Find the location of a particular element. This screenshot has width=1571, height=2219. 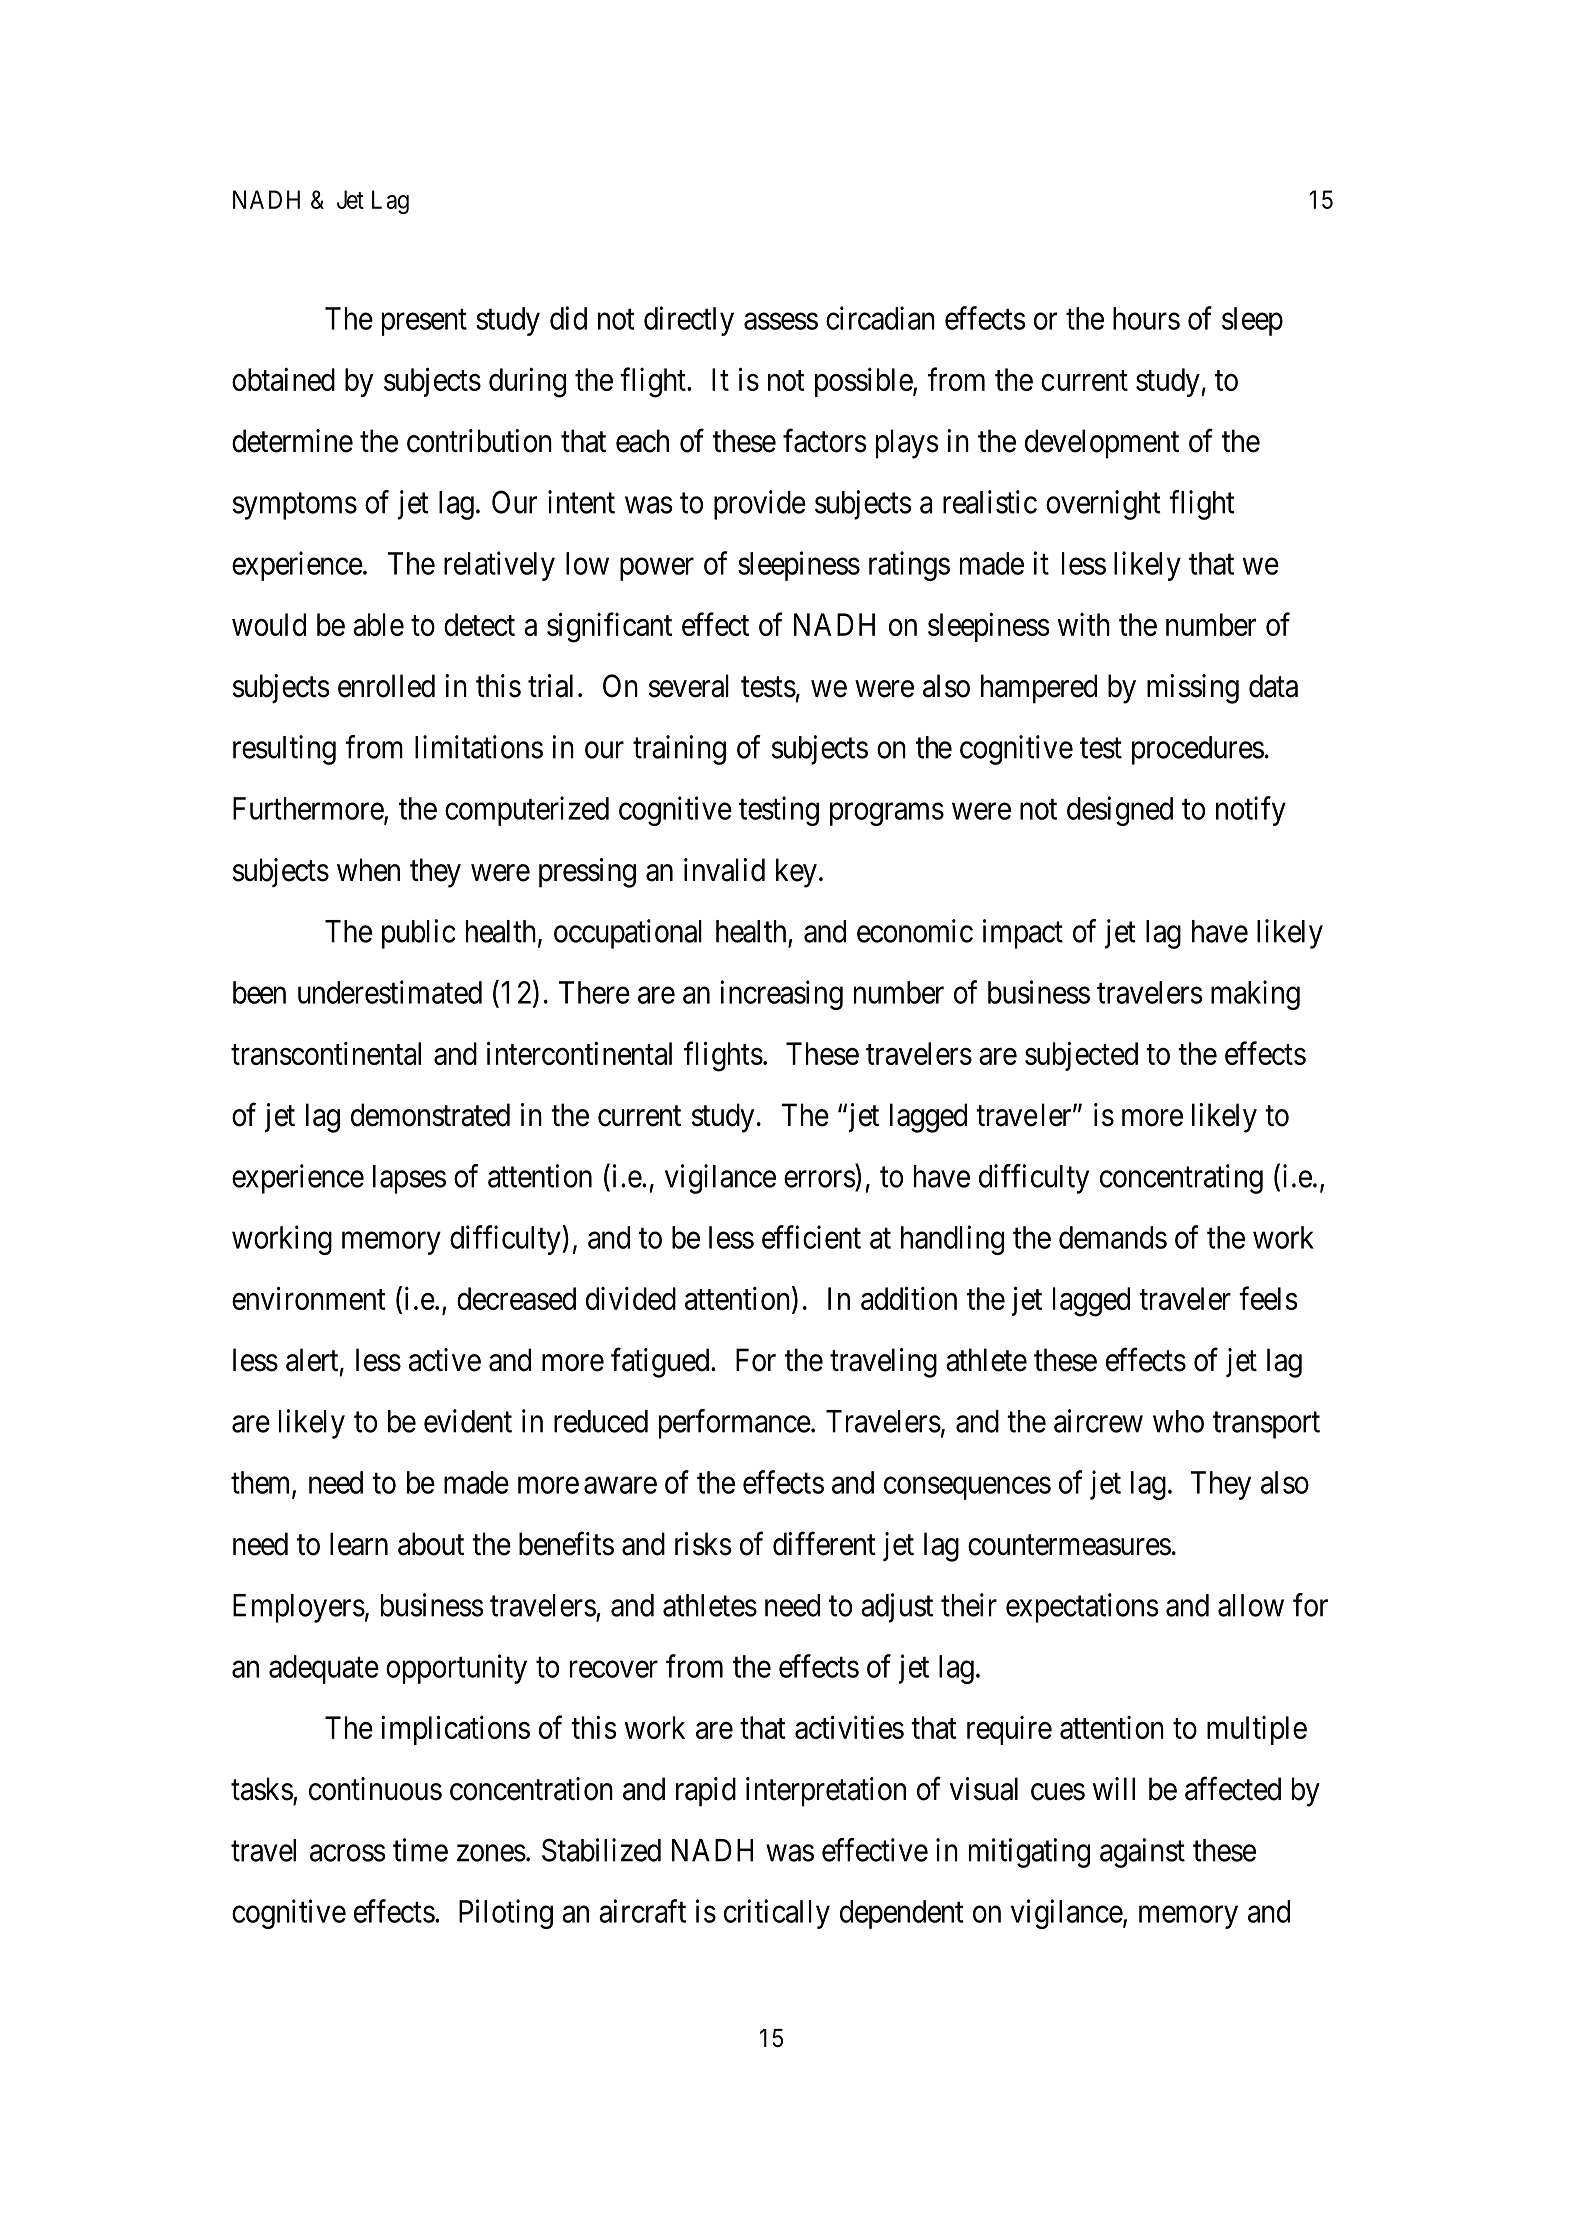

time is located at coordinates (420, 1850).
